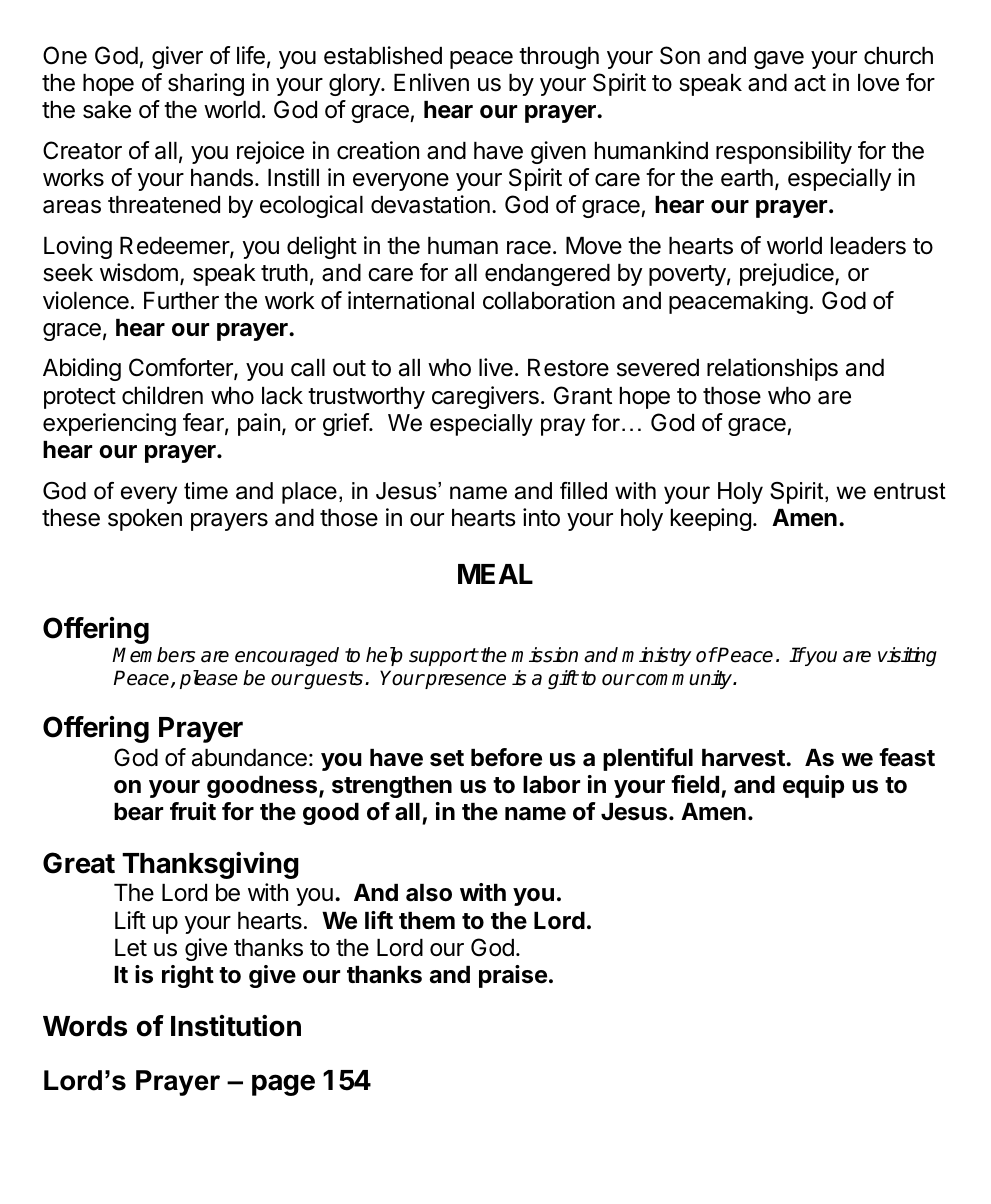 The width and height of the page is (991, 1204). Describe the element at coordinates (236, 1026) in the page. I see `Institution` at that location.
